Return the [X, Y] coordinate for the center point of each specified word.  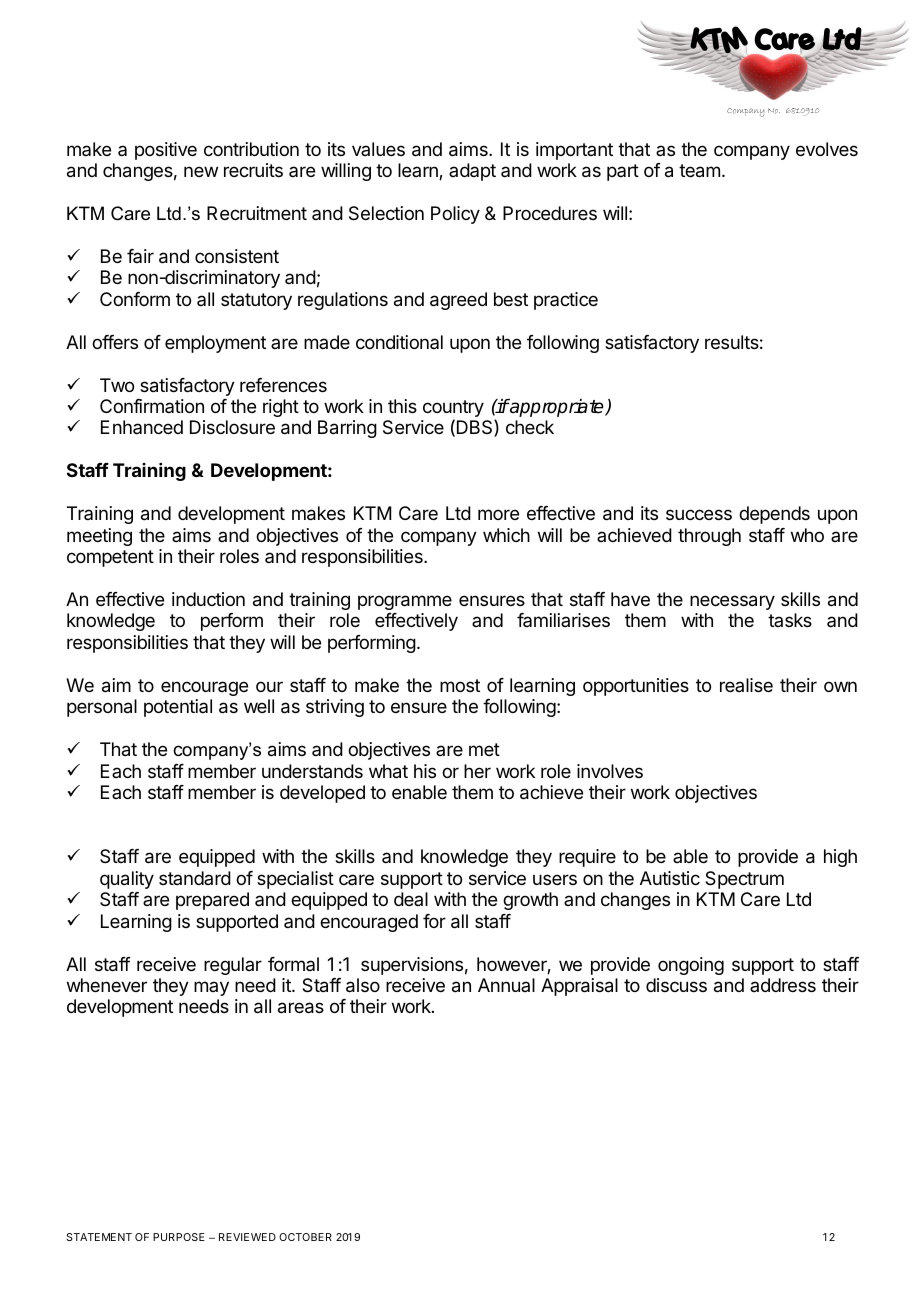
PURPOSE [179, 1237]
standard [195, 878]
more [498, 514]
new [201, 171]
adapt [472, 172]
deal [411, 899]
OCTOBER [305, 1237]
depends [774, 515]
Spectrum [744, 880]
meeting [99, 537]
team [699, 171]
